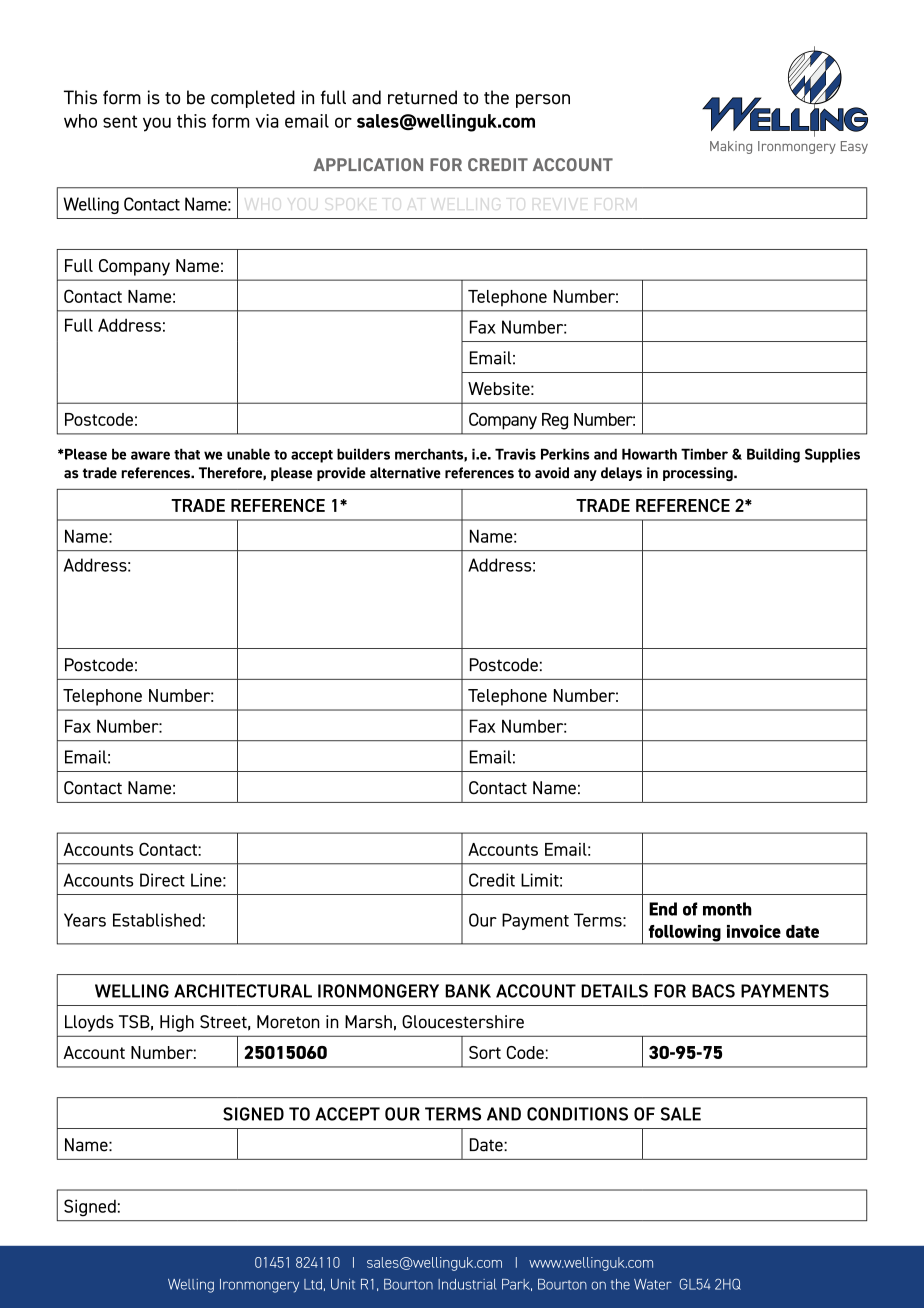  I want to click on returned, so click(422, 97).
